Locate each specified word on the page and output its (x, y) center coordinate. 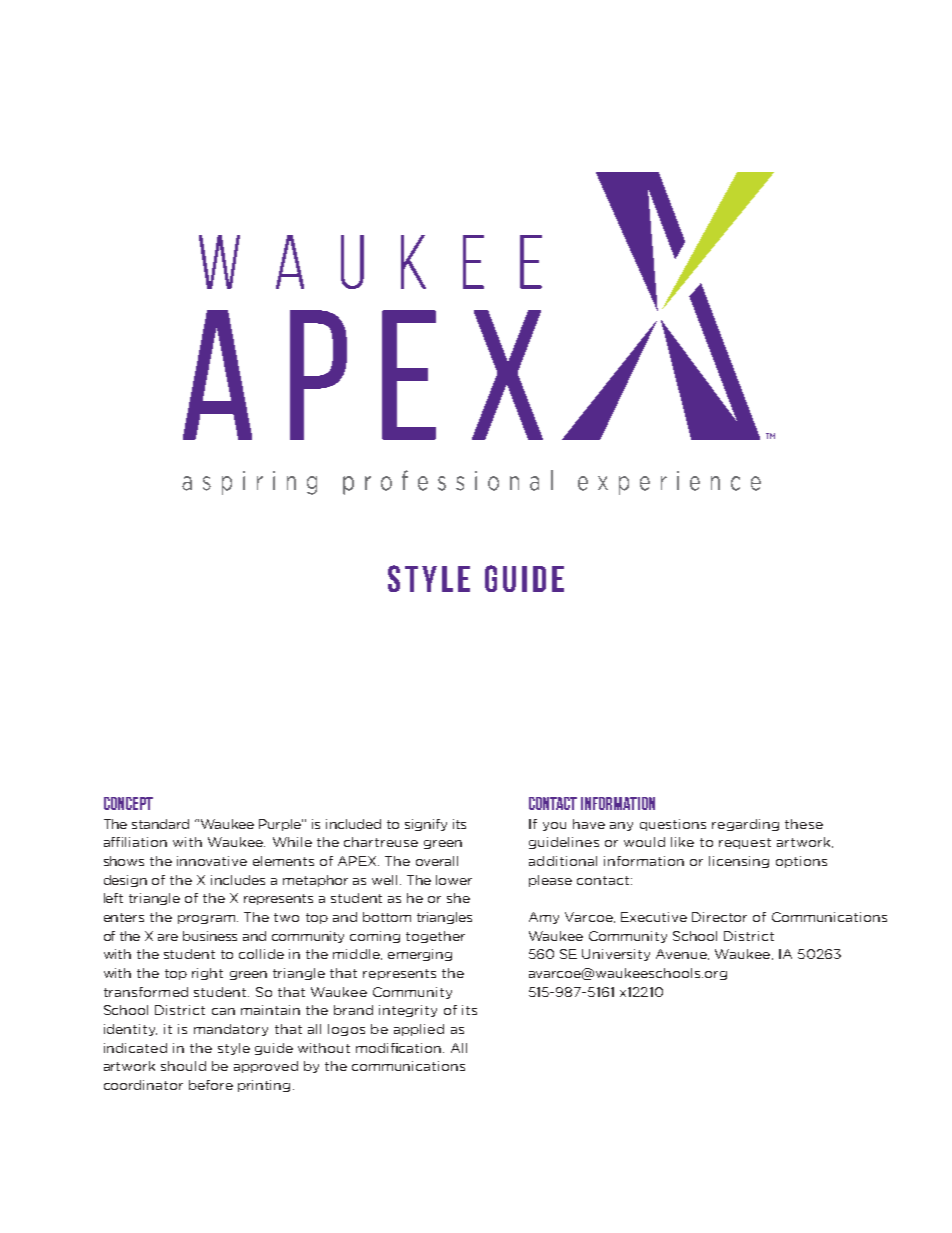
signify (426, 825)
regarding (745, 825)
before (211, 1085)
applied (419, 1030)
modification (400, 1048)
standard (160, 824)
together (435, 937)
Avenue (682, 954)
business (210, 936)
